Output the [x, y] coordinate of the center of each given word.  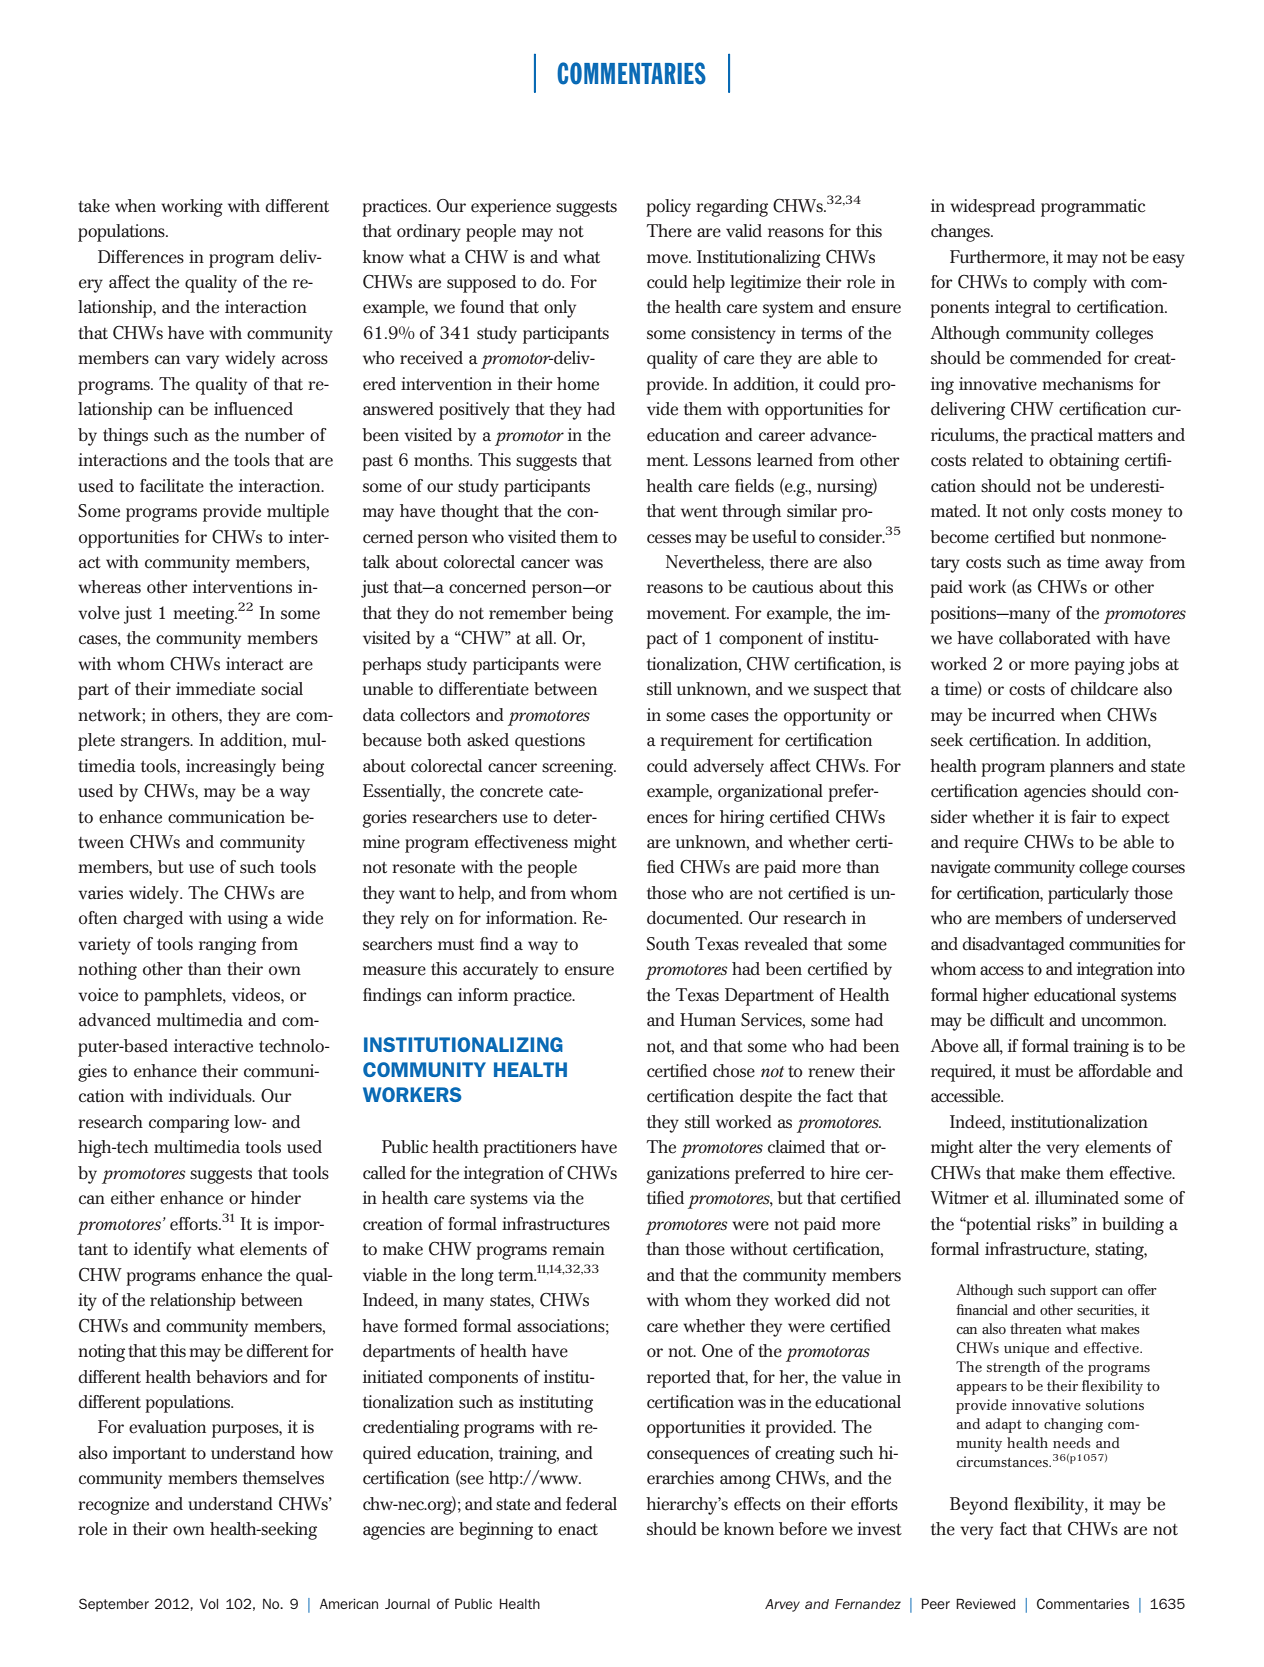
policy [668, 208]
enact [578, 1530]
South [668, 944]
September [114, 1605]
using [248, 920]
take [94, 206]
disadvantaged [1013, 946]
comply [1060, 284]
